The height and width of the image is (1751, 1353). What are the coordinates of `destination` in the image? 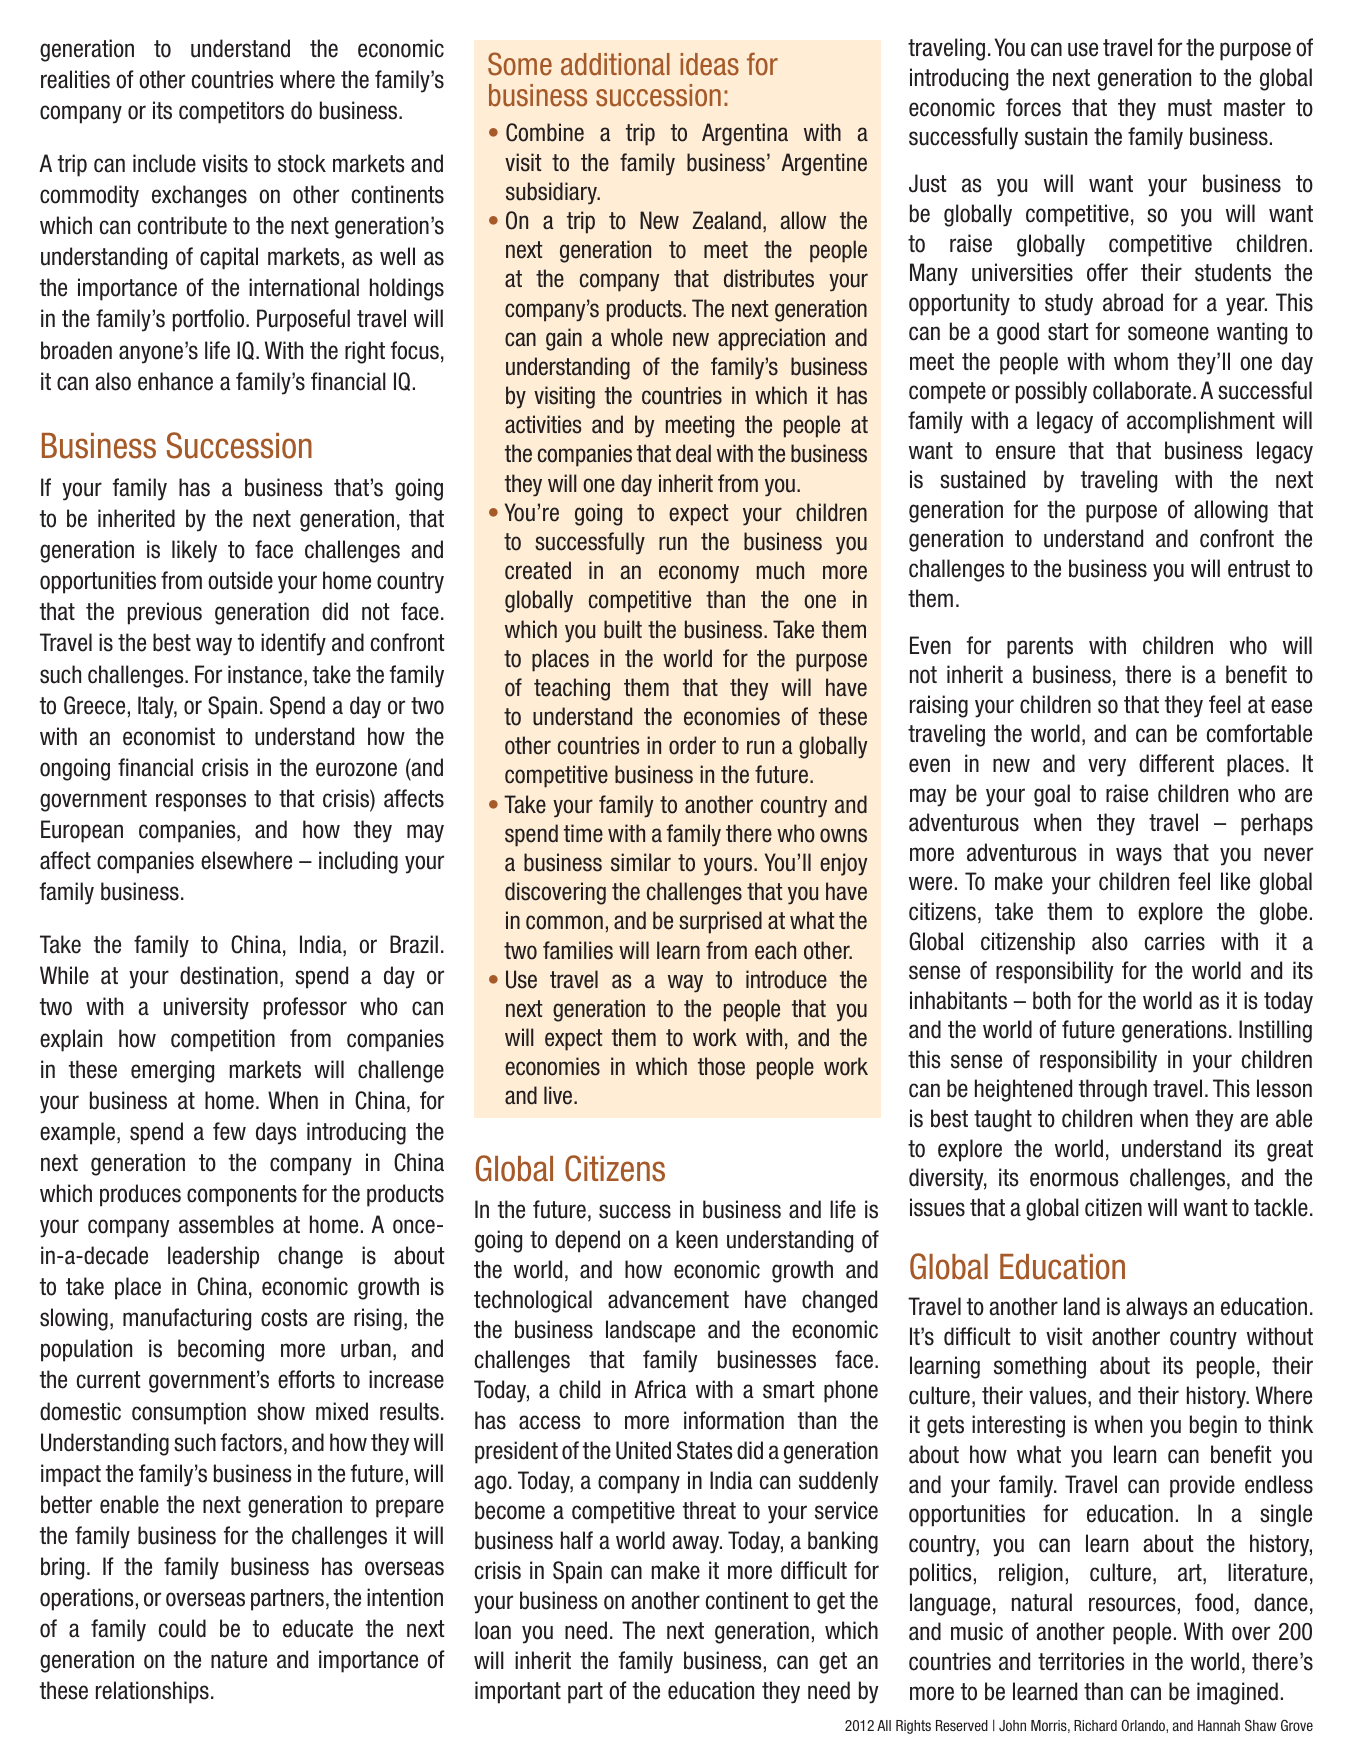 It's located at (229, 975).
